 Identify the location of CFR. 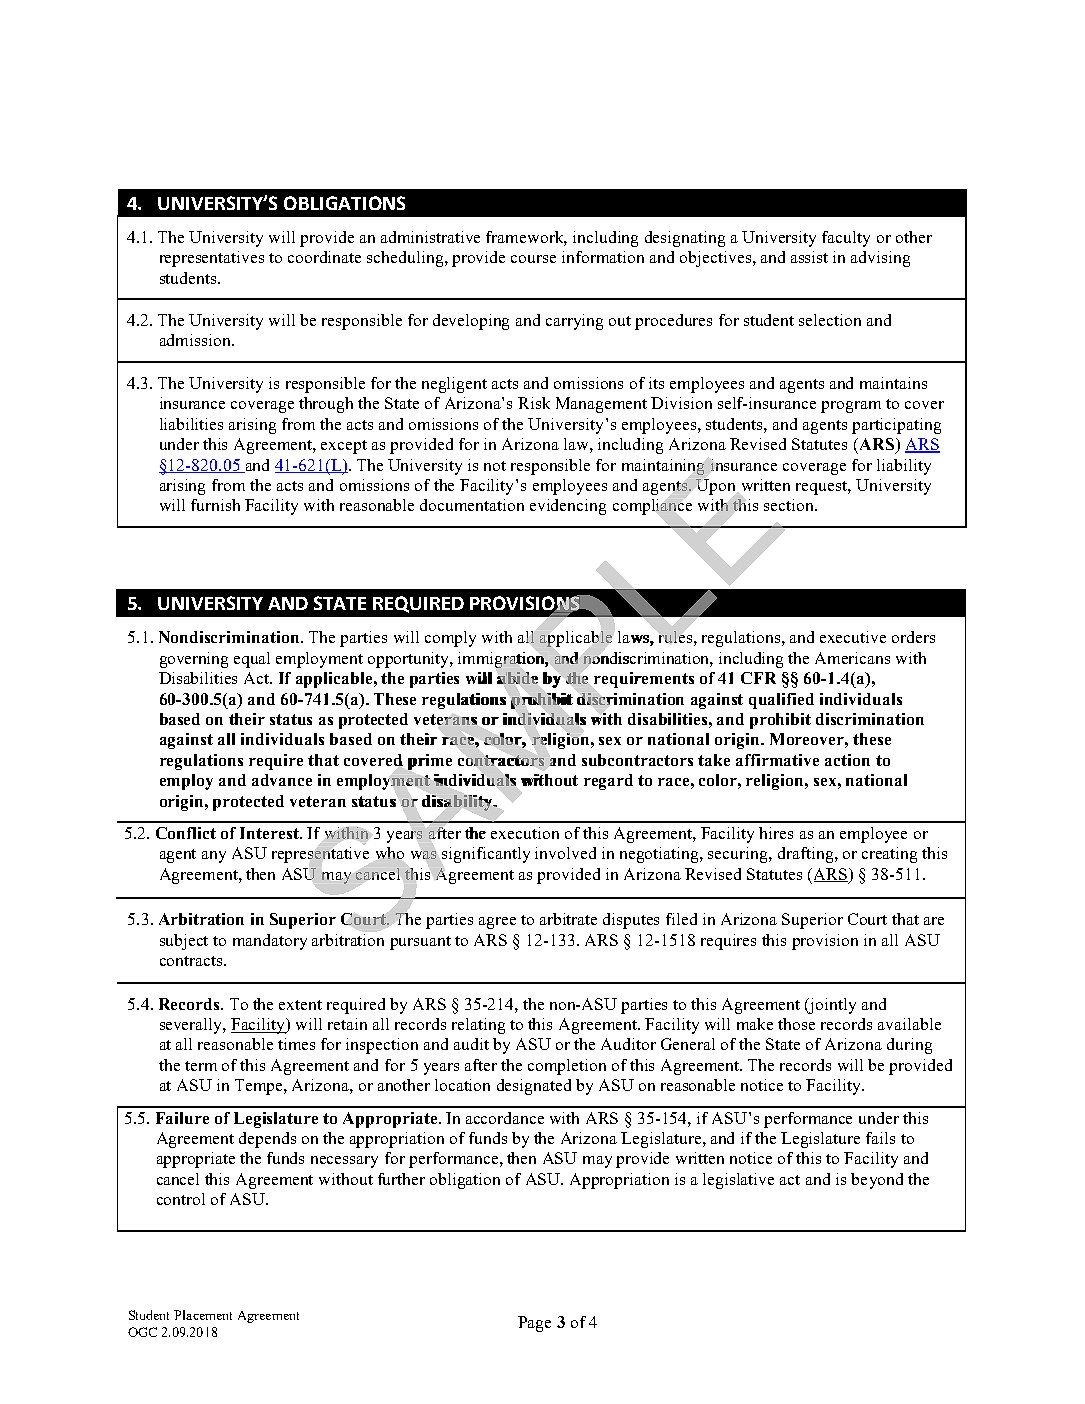
(758, 678).
